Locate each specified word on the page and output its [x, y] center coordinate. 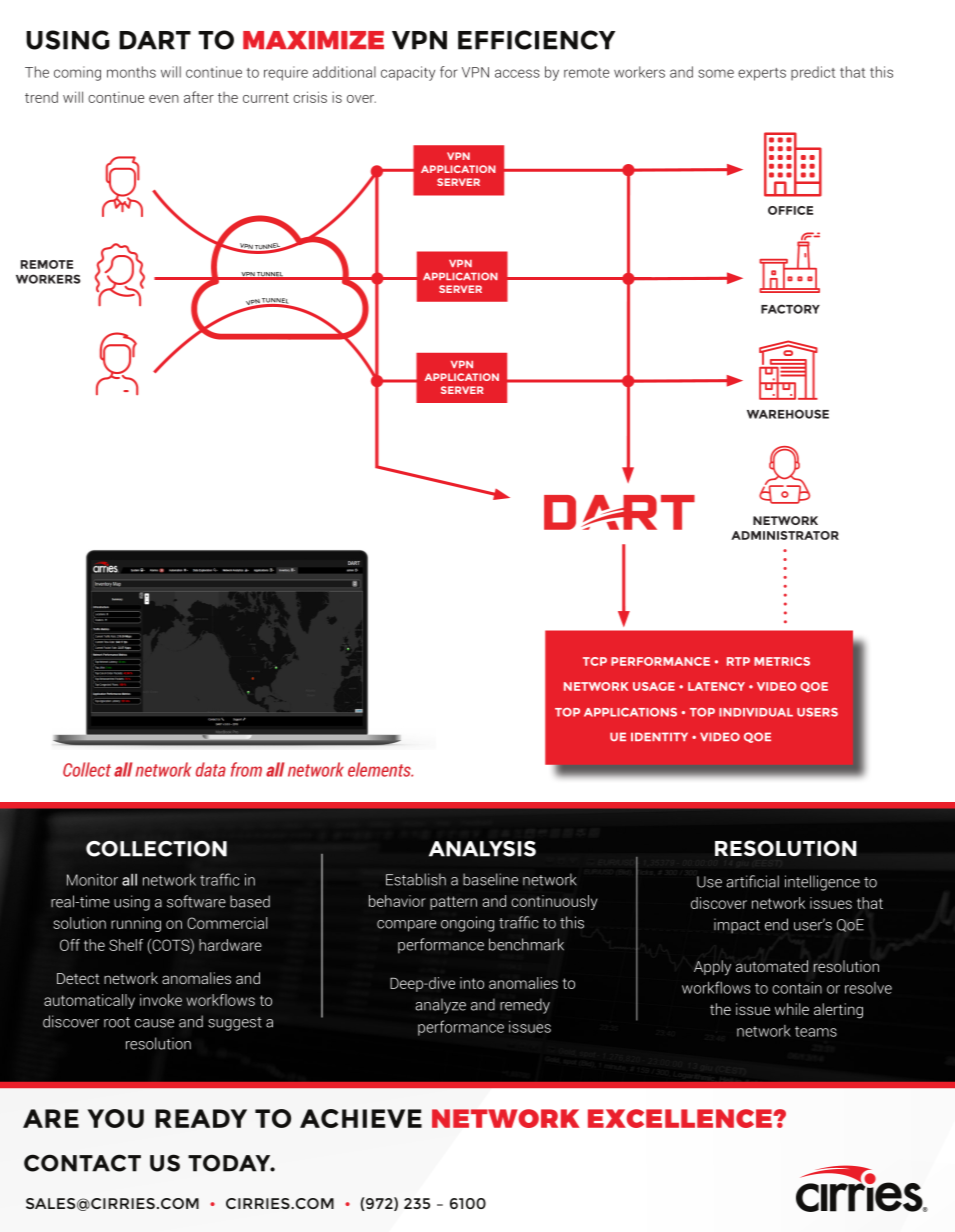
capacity [408, 73]
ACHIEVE [361, 1118]
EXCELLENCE [681, 1118]
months [131, 72]
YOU [116, 1118]
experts [762, 74]
